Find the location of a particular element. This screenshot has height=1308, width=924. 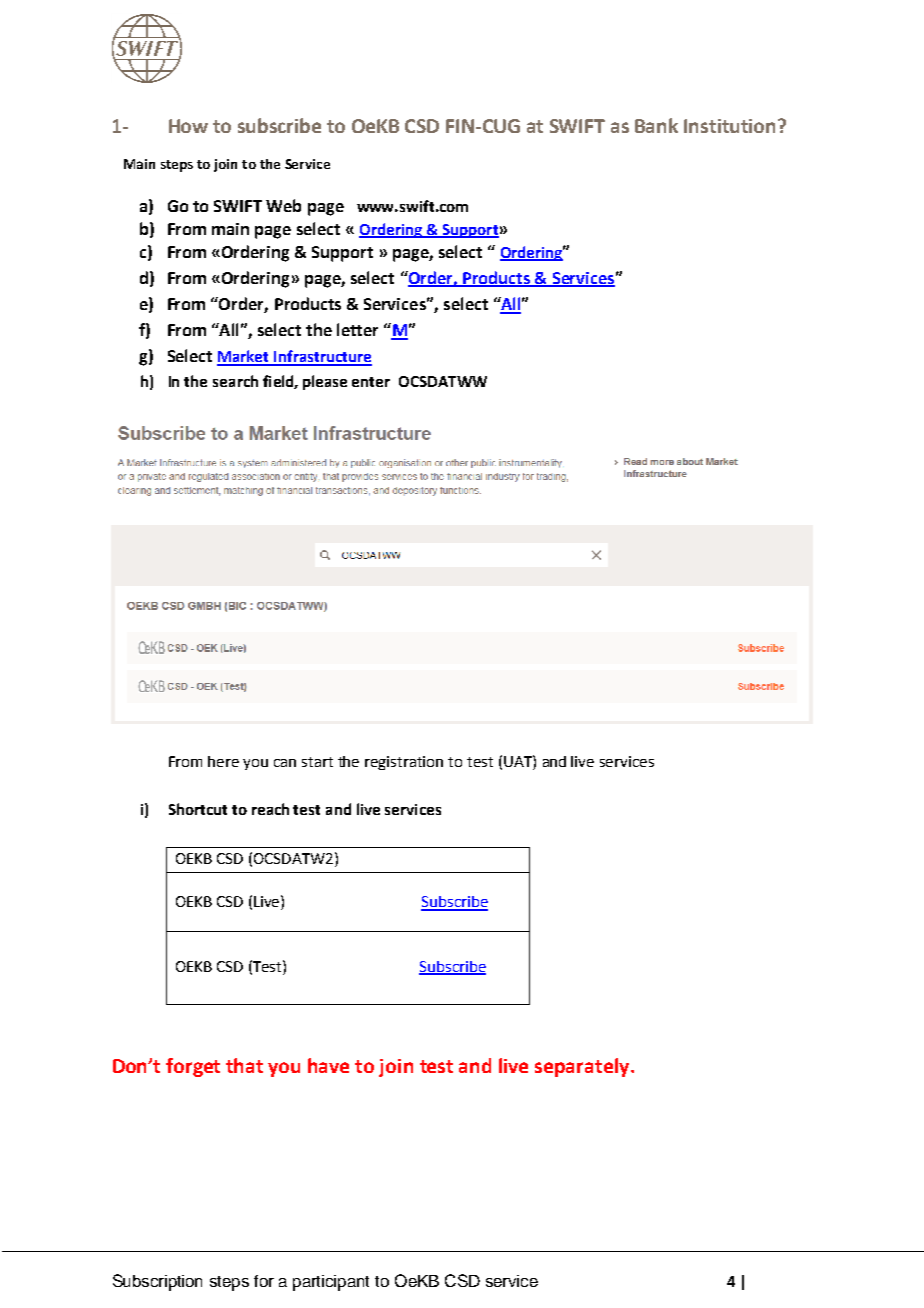

registration is located at coordinates (404, 763).
